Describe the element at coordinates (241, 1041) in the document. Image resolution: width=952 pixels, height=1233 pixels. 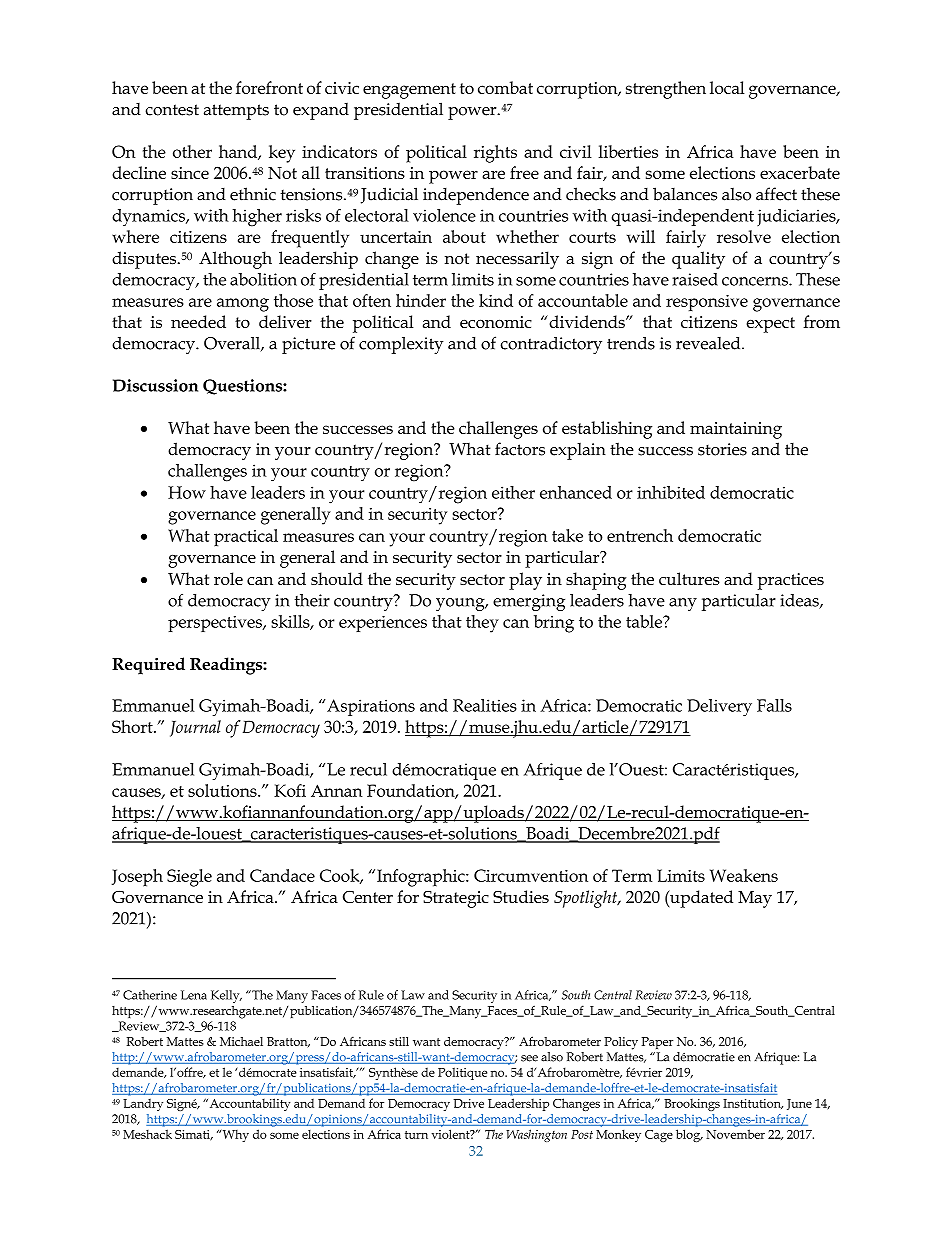
I see `Michael` at that location.
